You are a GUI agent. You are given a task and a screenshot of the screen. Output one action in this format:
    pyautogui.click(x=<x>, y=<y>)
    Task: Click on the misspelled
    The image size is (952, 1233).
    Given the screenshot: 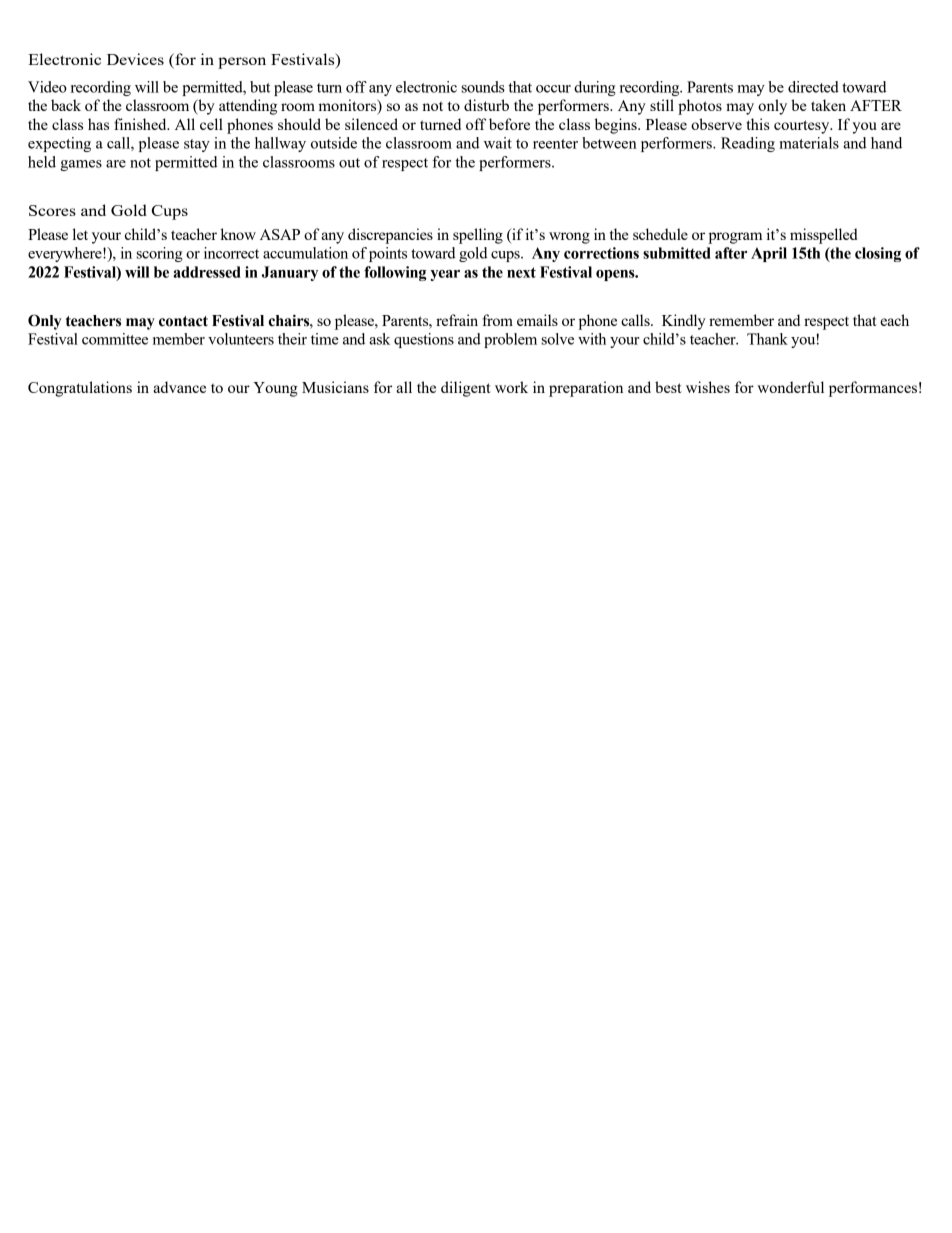 What is the action you would take?
    pyautogui.click(x=824, y=236)
